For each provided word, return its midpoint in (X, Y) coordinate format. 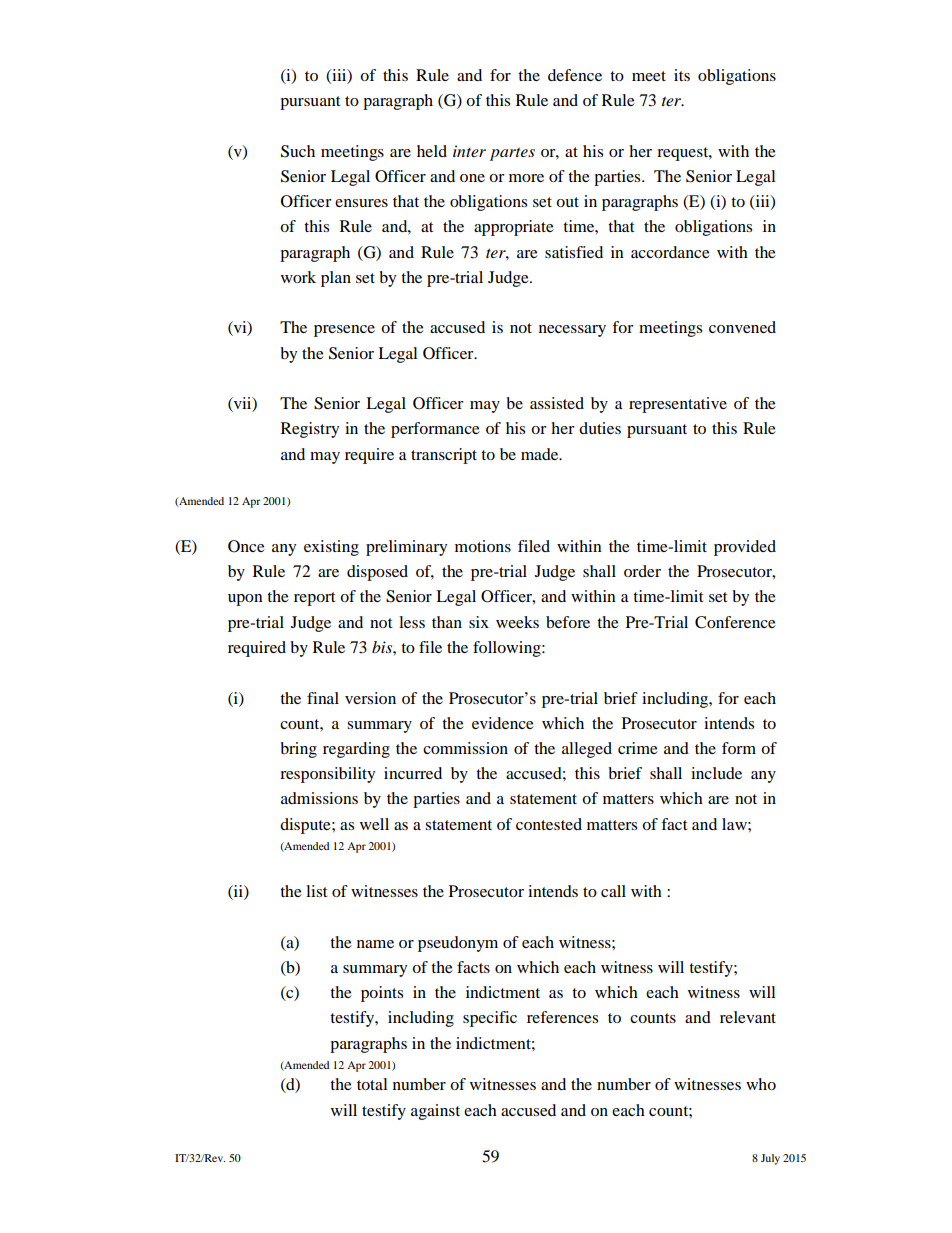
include (716, 773)
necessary (572, 331)
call (613, 891)
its (682, 75)
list (316, 891)
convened (742, 327)
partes (512, 154)
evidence (503, 723)
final (323, 698)
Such (298, 151)
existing (331, 548)
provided (745, 548)
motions (483, 546)
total (372, 1084)
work (298, 277)
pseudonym (458, 944)
